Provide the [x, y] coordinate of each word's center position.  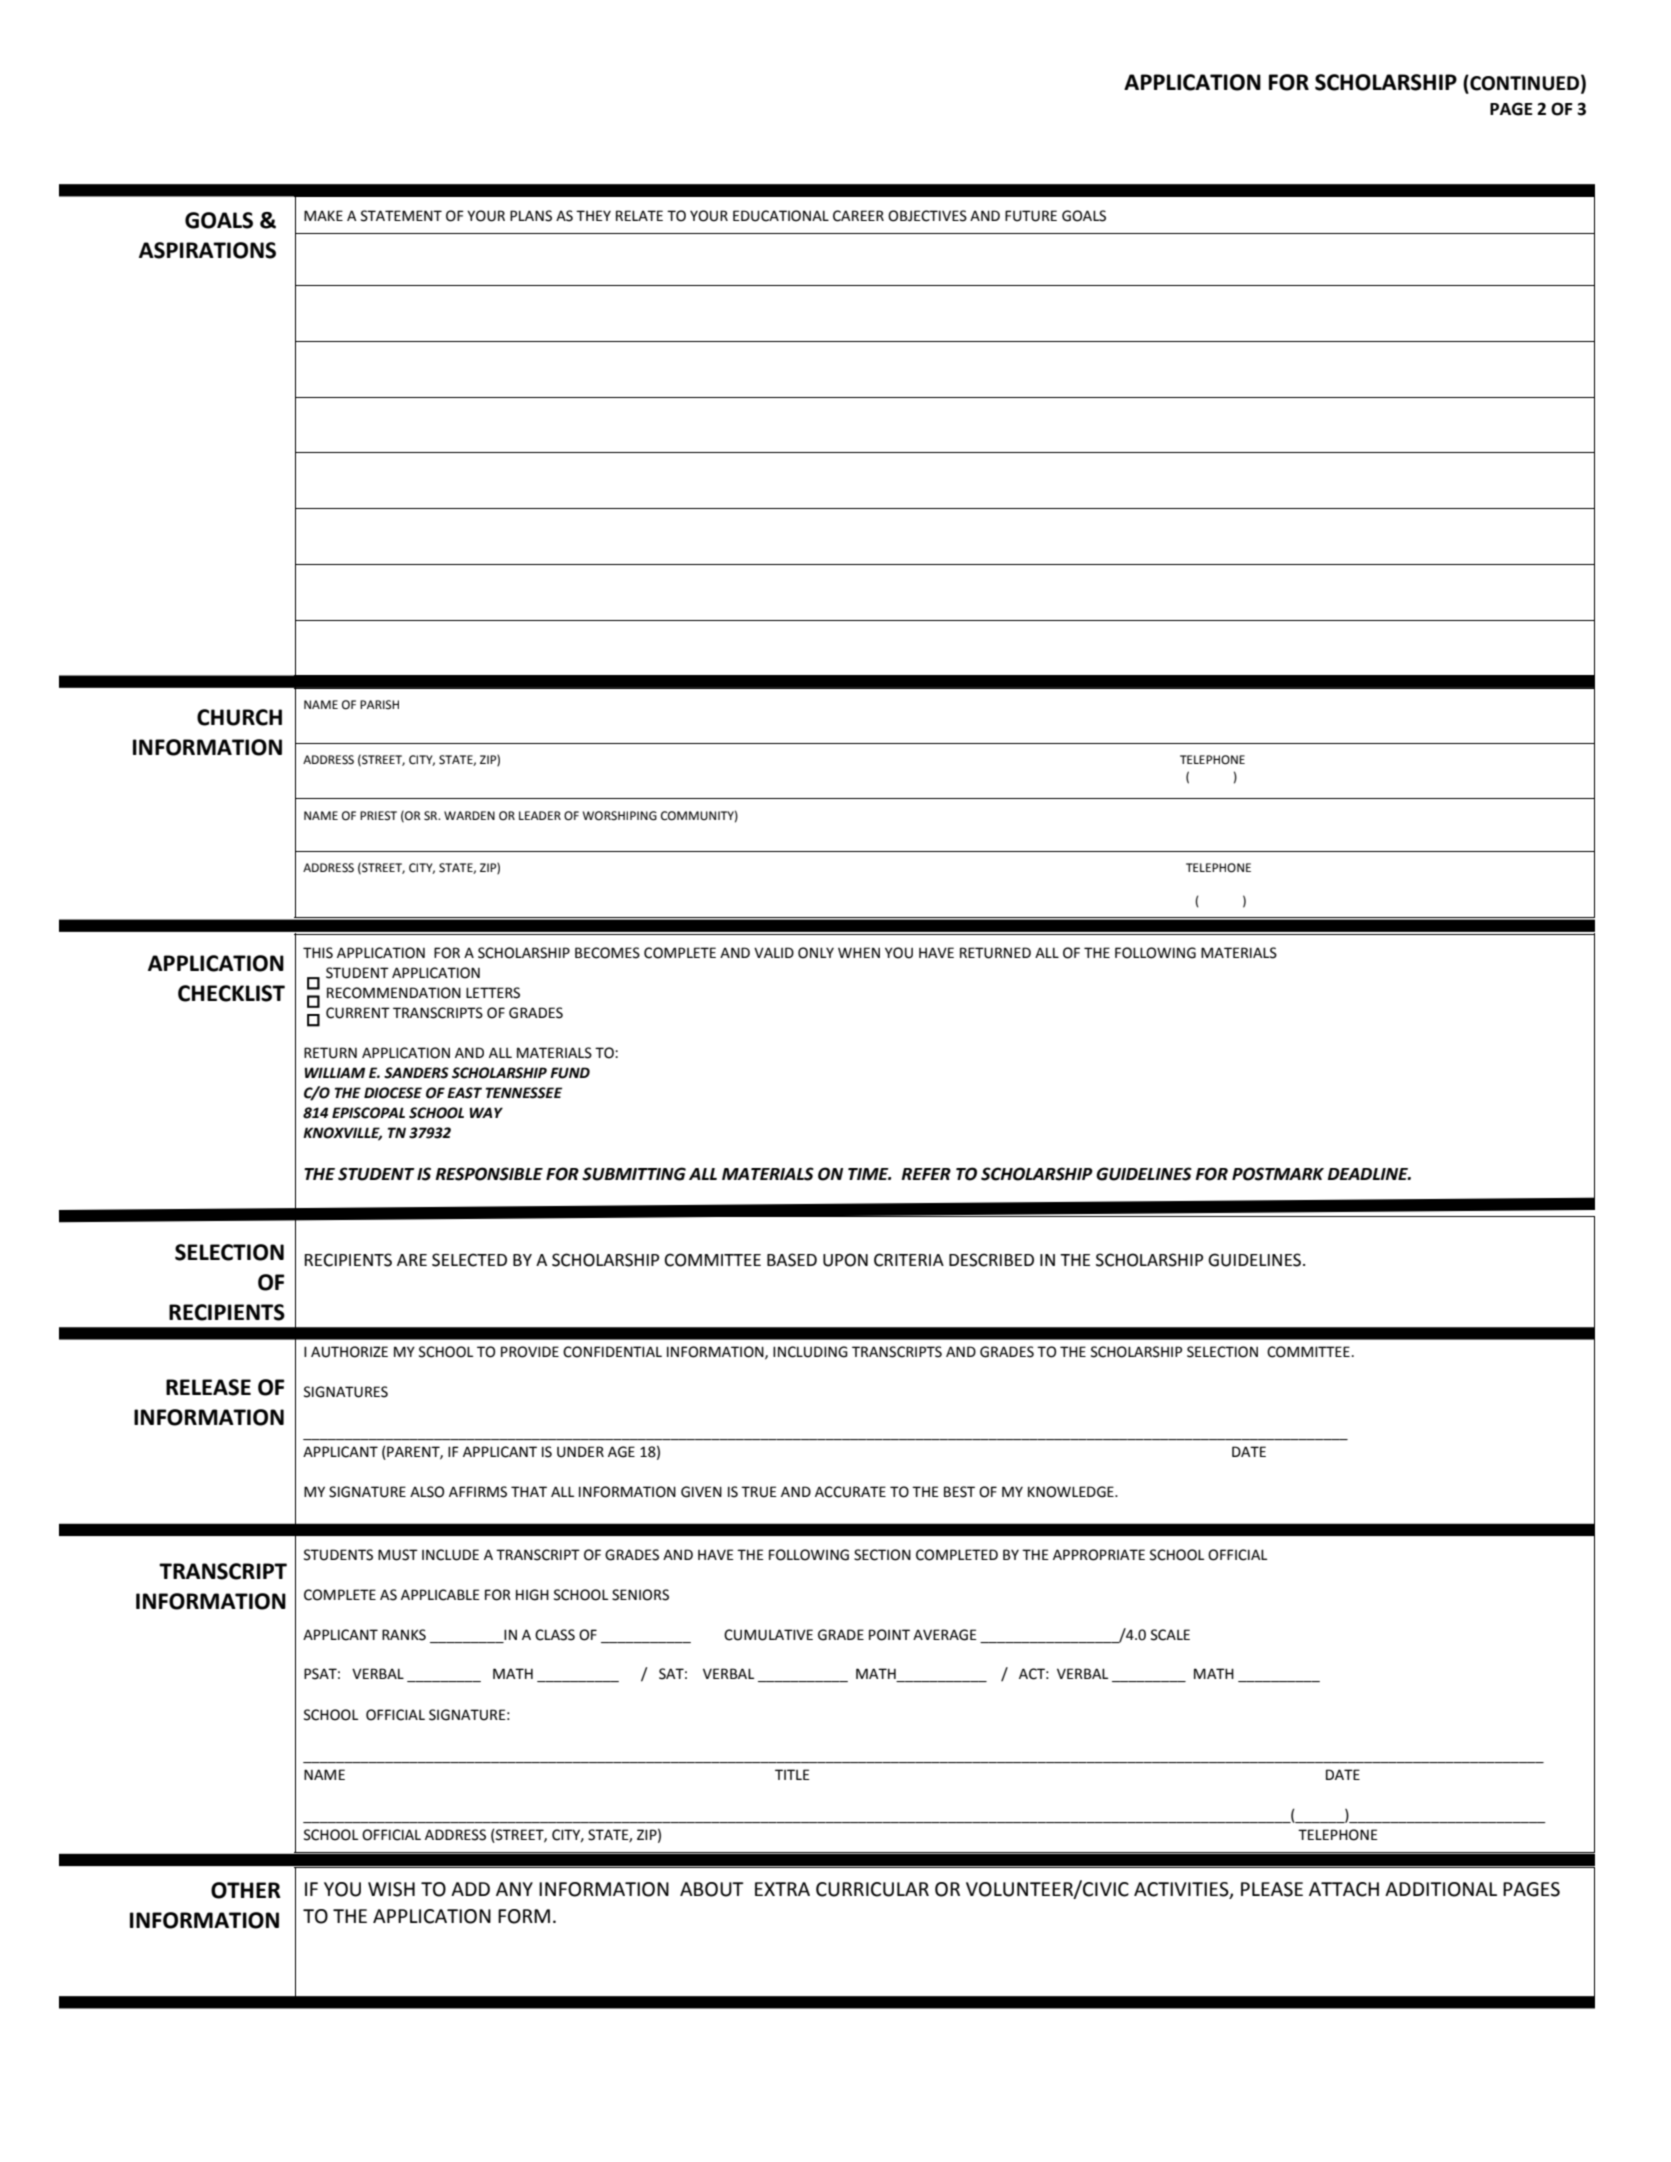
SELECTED [469, 1260]
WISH [391, 1889]
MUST [398, 1555]
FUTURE [1031, 216]
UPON [845, 1260]
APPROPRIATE [1099, 1555]
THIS [318, 953]
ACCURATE [850, 1492]
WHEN [859, 952]
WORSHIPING [620, 816]
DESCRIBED [991, 1260]
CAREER [858, 216]
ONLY [816, 953]
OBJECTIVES [927, 216]
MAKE [323, 215]
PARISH [379, 705]
